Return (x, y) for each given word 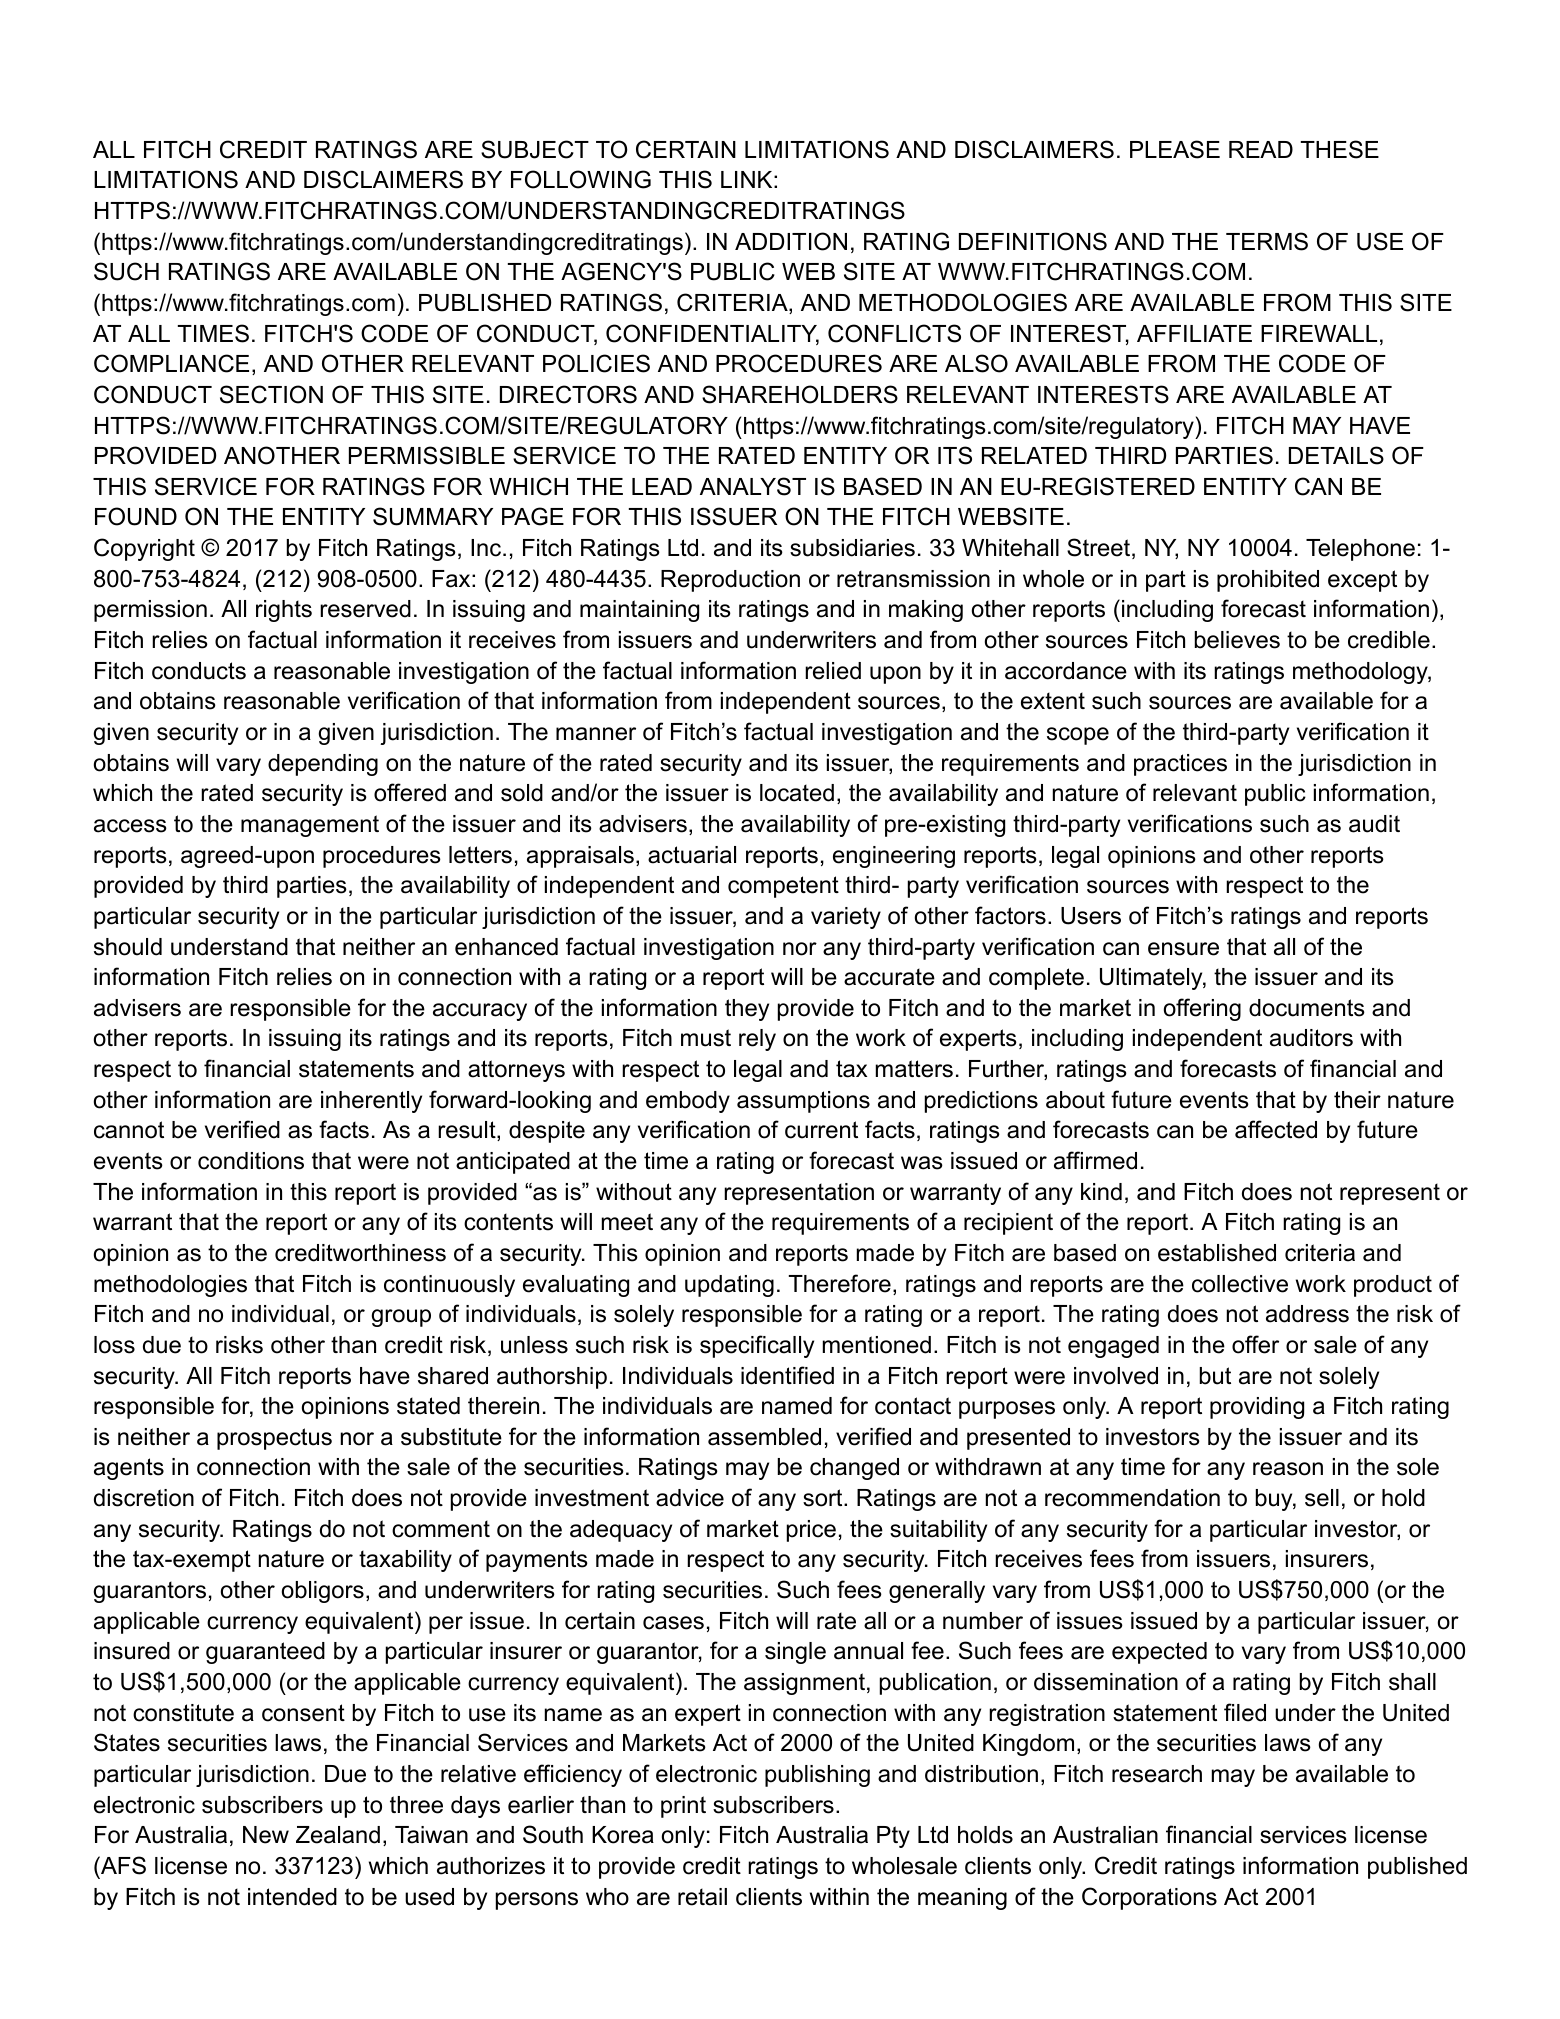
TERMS (1267, 241)
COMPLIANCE (171, 363)
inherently (371, 1102)
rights (284, 611)
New (266, 1835)
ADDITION (791, 241)
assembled (764, 1437)
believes (1237, 640)
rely (757, 1040)
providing (1257, 1408)
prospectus (274, 1439)
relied (833, 671)
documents (1307, 1008)
